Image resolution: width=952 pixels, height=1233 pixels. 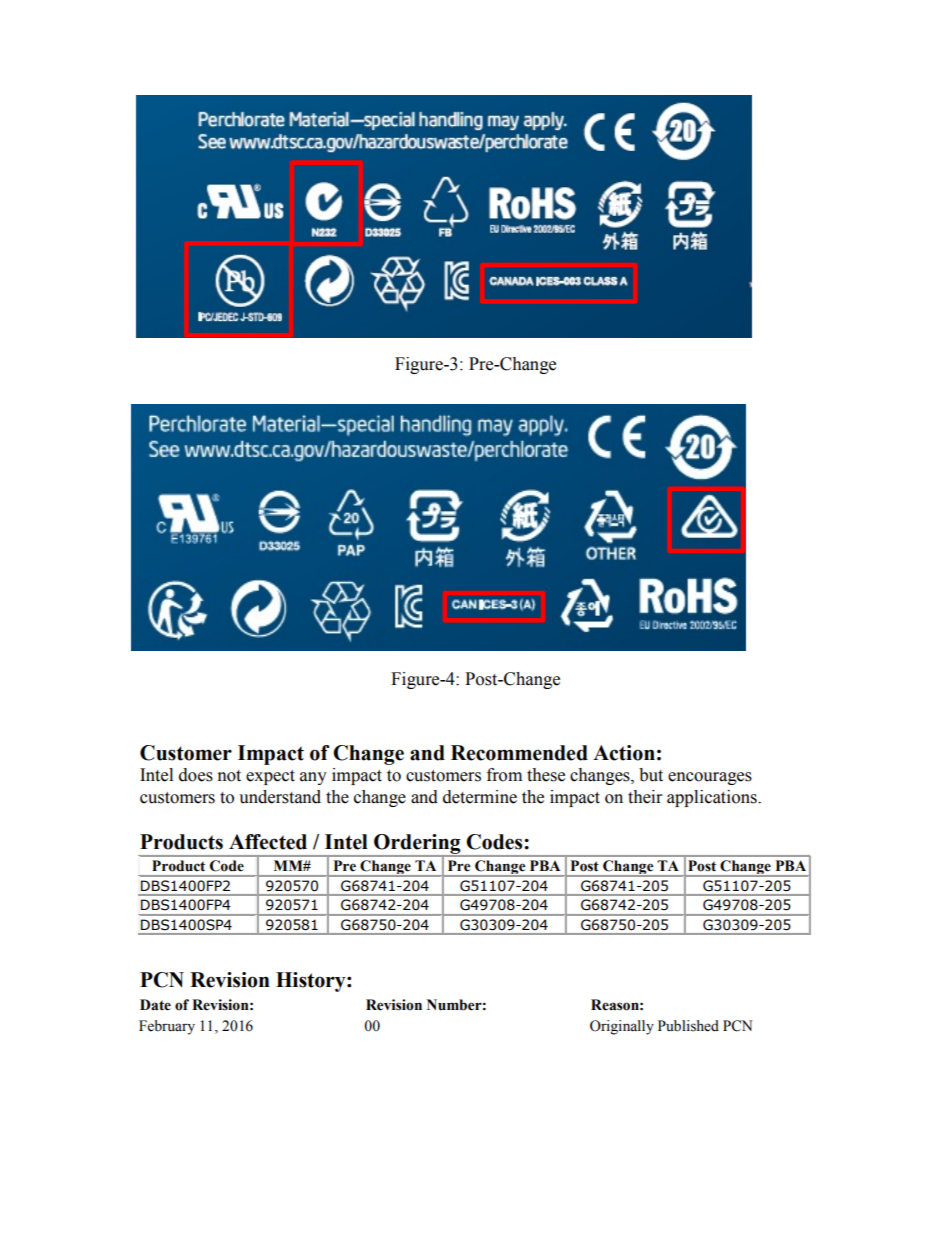 I want to click on Affected, so click(x=268, y=842).
